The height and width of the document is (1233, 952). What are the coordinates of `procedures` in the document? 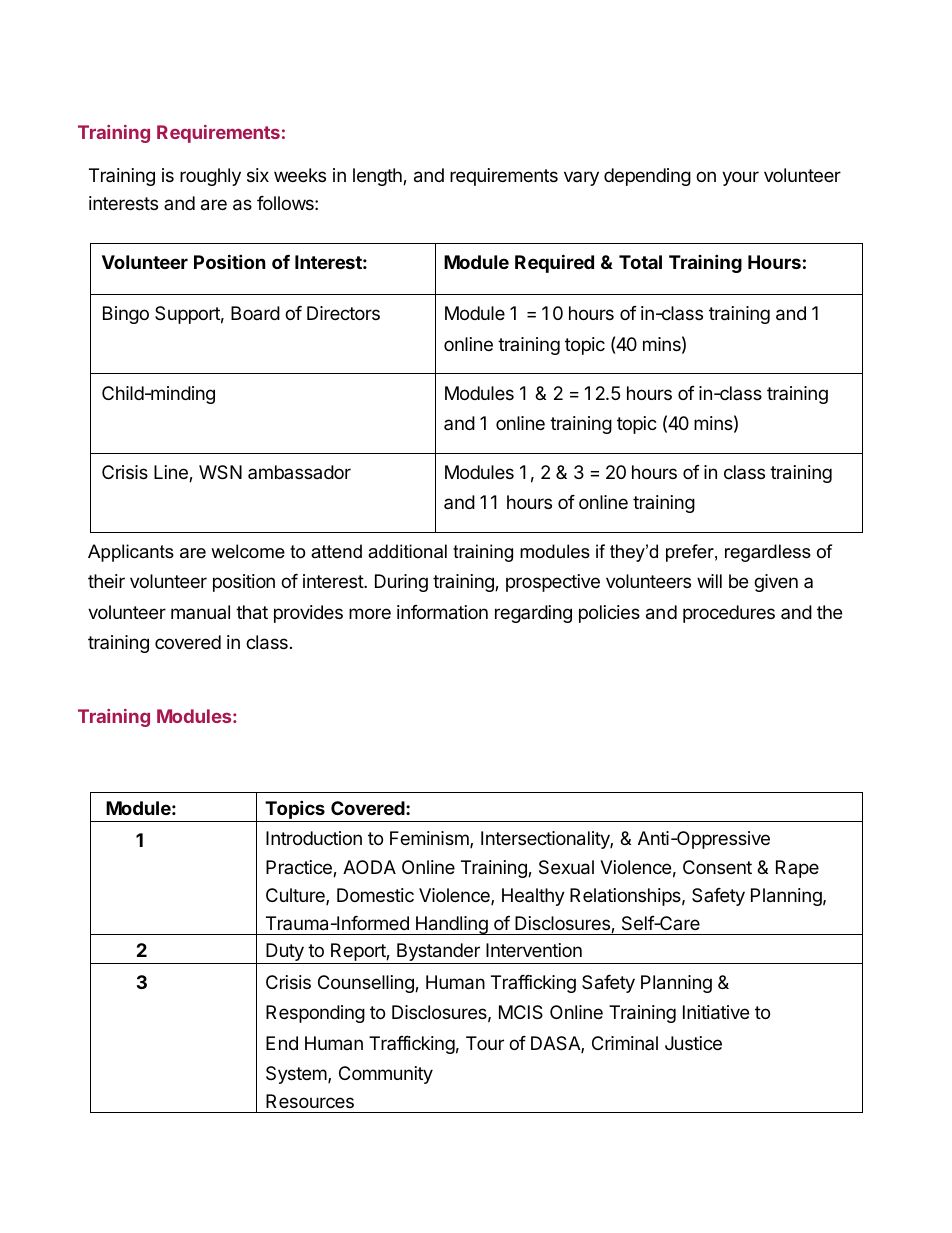 It's located at (729, 614).
